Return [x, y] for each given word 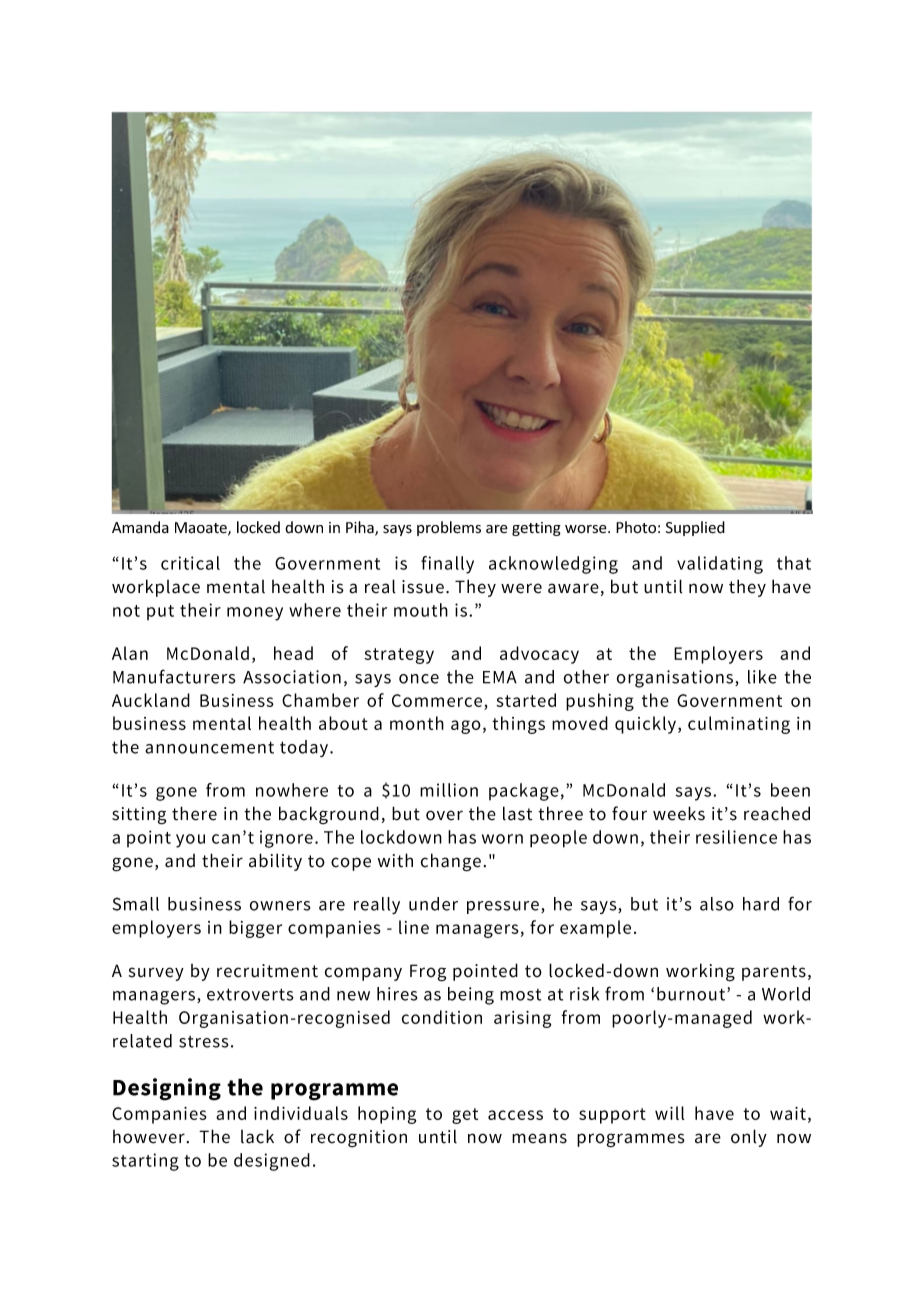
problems [449, 528]
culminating [739, 725]
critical [190, 563]
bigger [255, 929]
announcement [209, 747]
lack [257, 1136]
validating [720, 565]
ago [466, 727]
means [539, 1138]
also [717, 904]
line [414, 927]
